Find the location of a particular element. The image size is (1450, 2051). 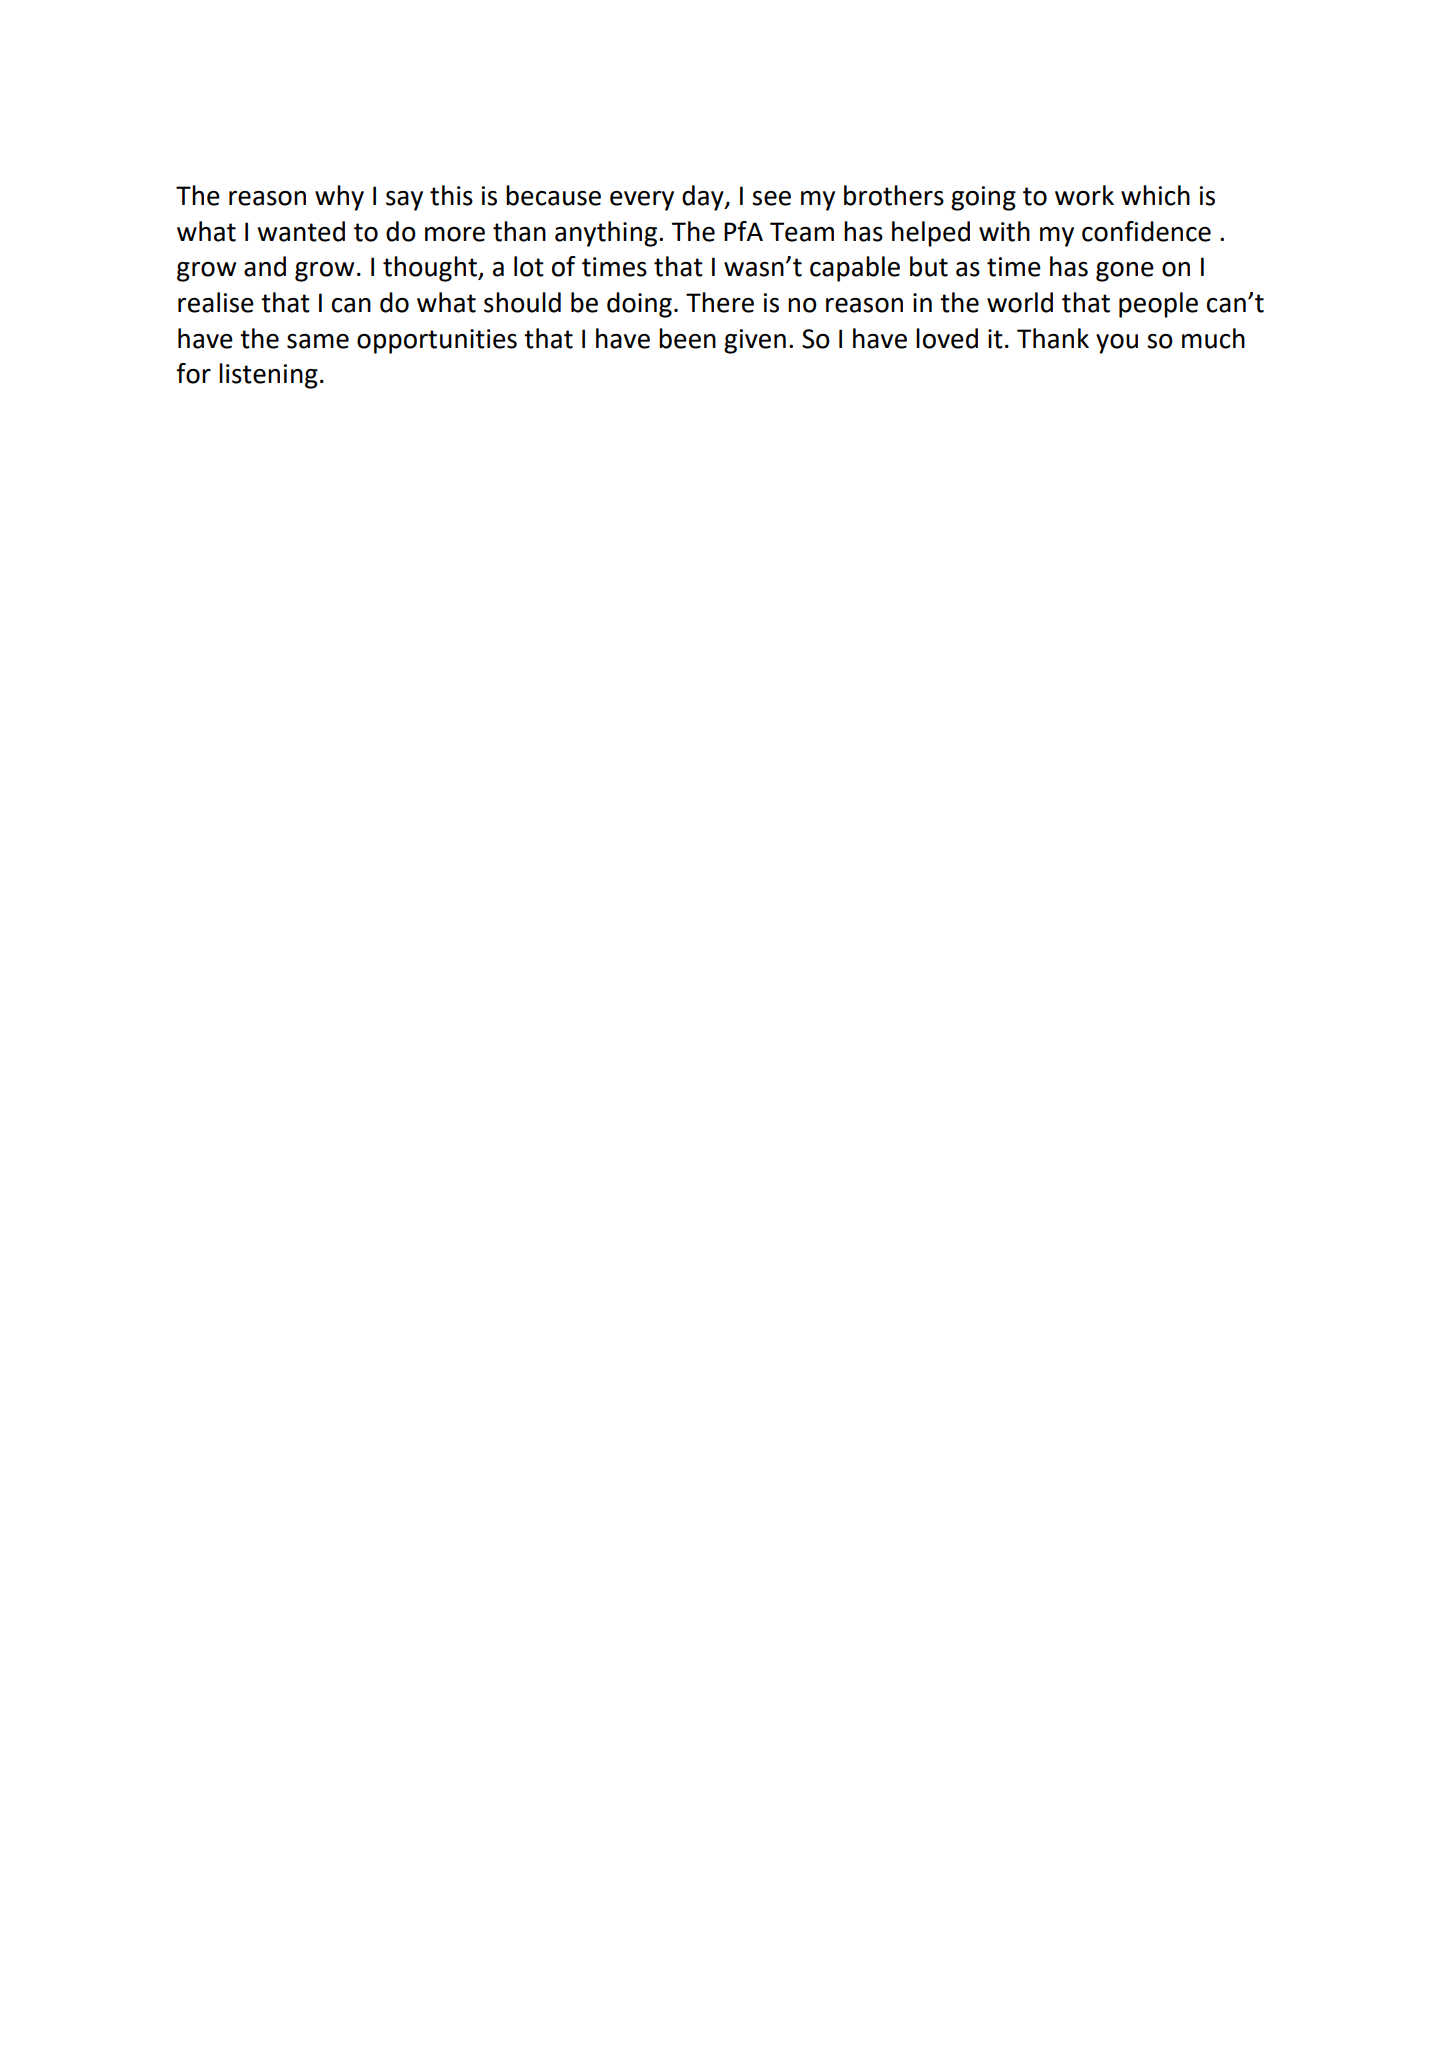

work is located at coordinates (1084, 195).
